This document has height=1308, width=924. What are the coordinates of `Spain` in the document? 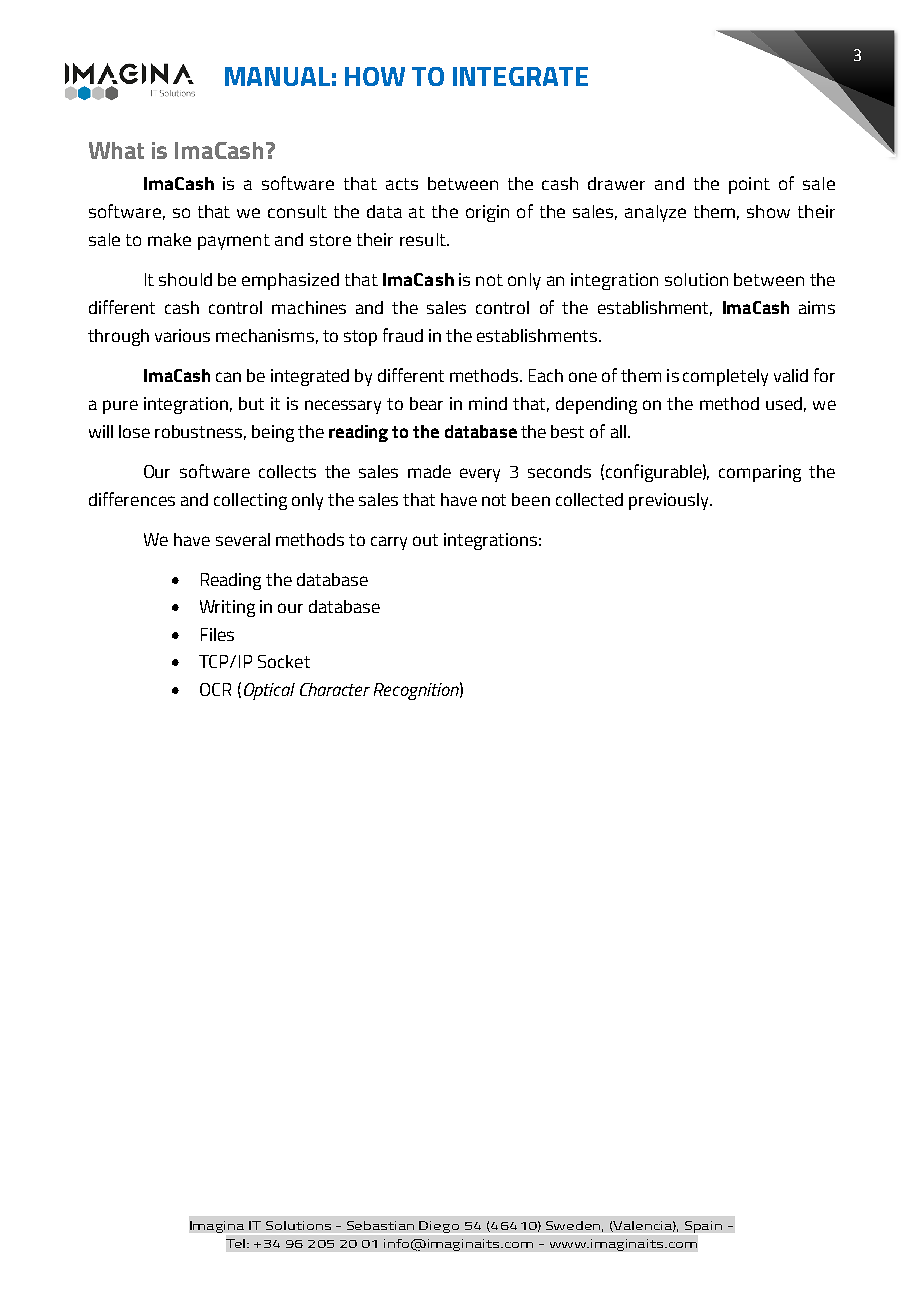 It's located at (703, 1227).
